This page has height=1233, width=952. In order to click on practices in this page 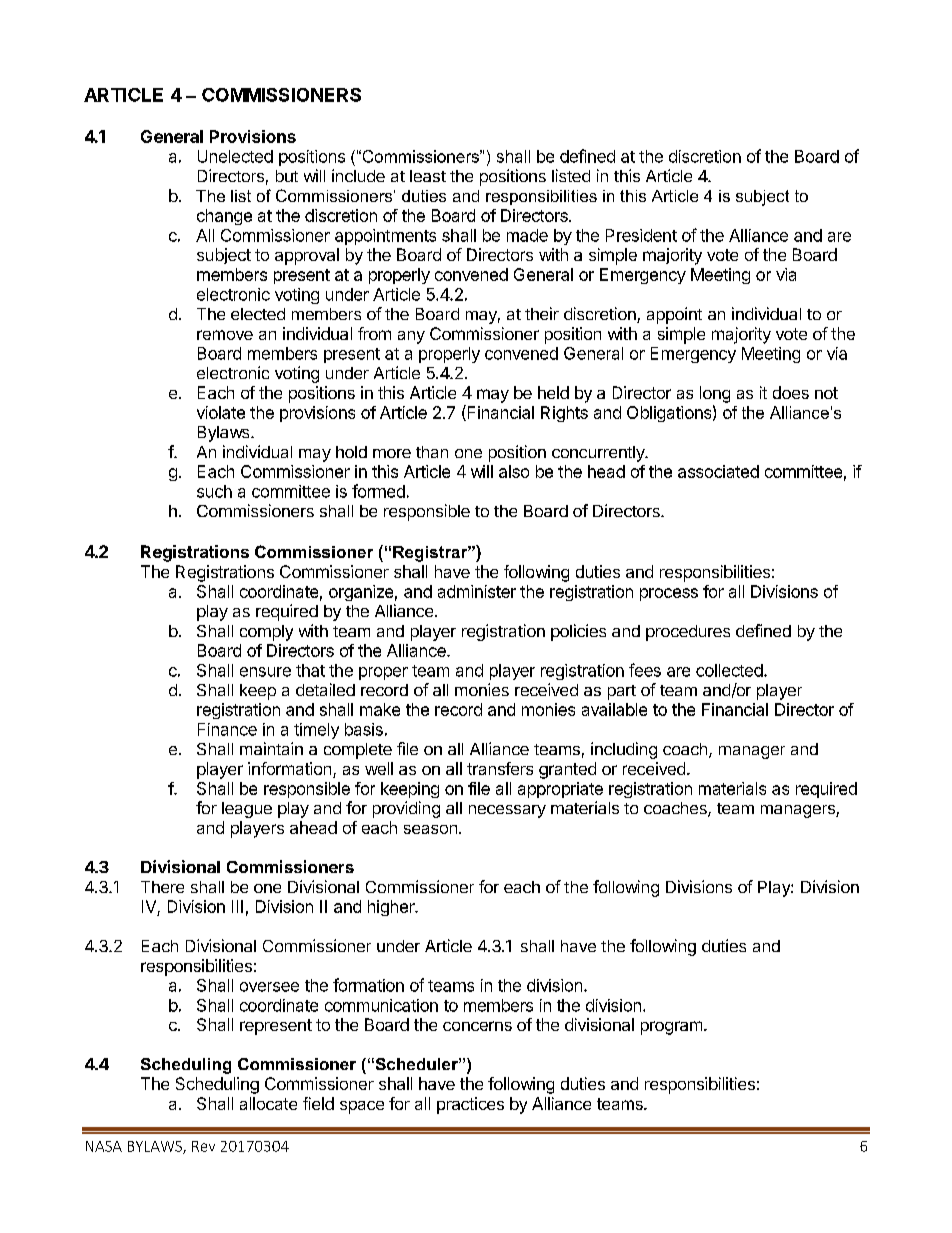, I will do `click(470, 1105)`.
